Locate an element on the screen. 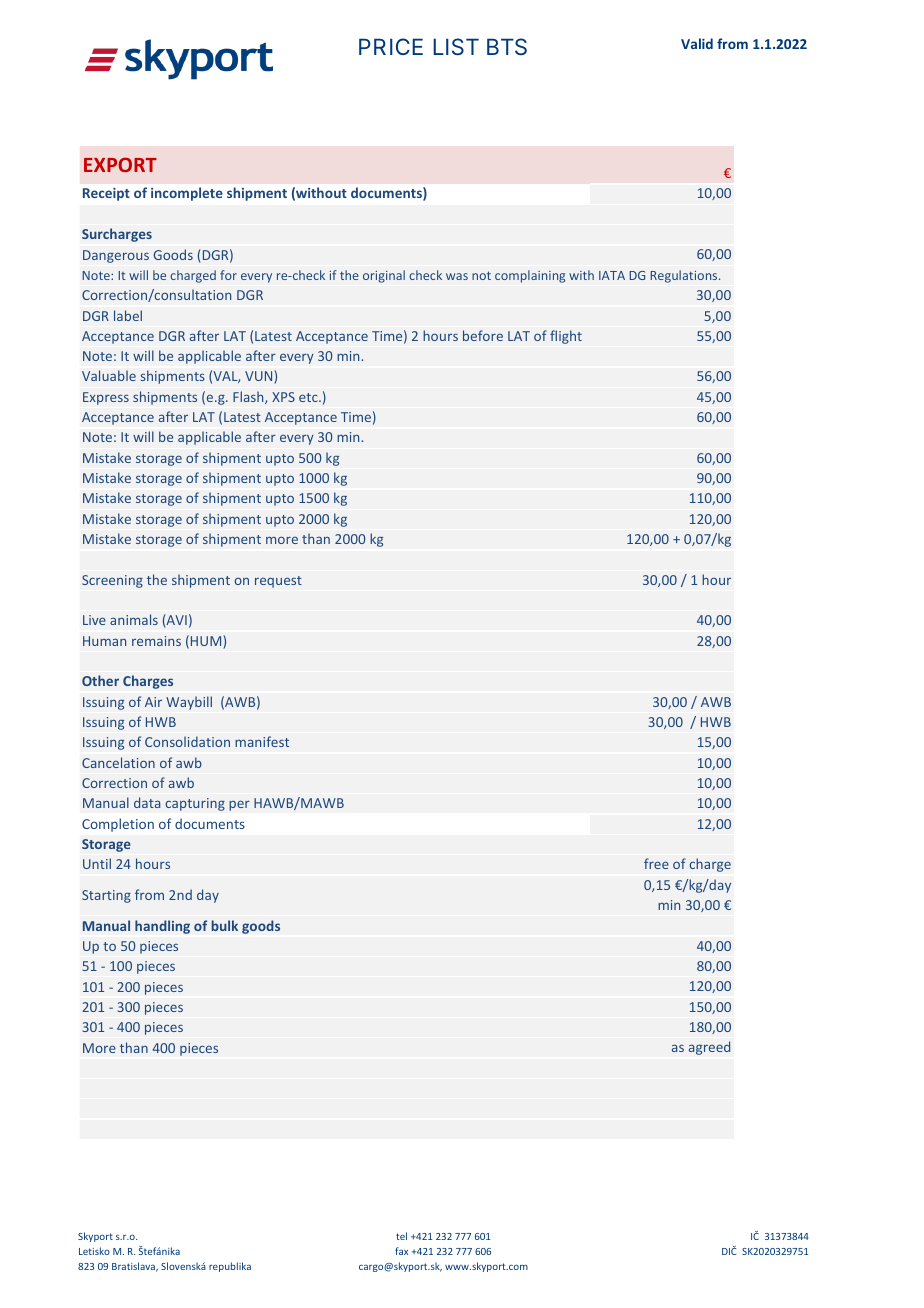 The height and width of the screenshot is (1308, 924). Valid is located at coordinates (697, 43).
